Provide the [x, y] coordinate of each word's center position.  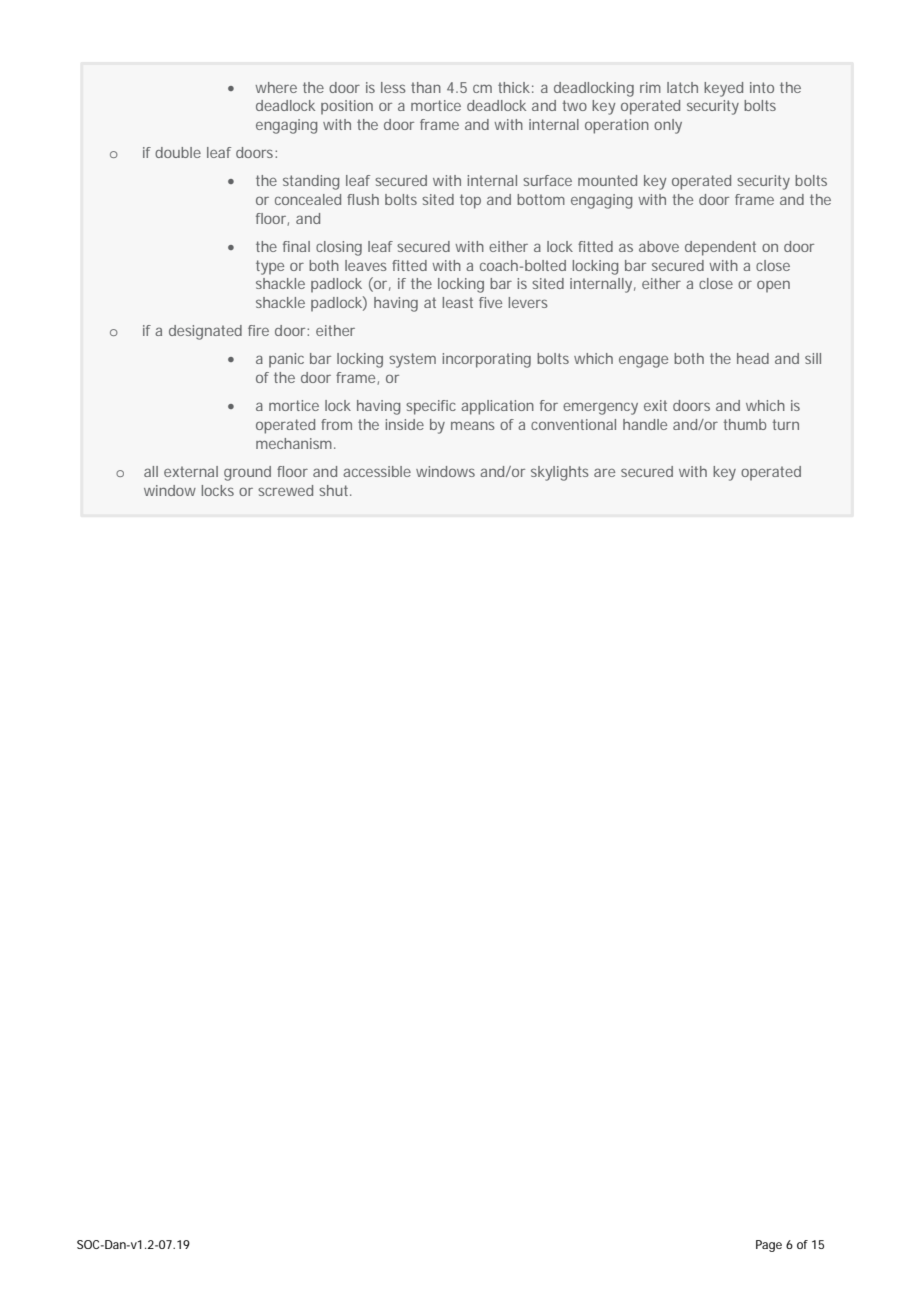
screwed [285, 490]
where [276, 87]
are [604, 472]
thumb [744, 424]
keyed [723, 89]
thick [514, 87]
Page [769, 1246]
